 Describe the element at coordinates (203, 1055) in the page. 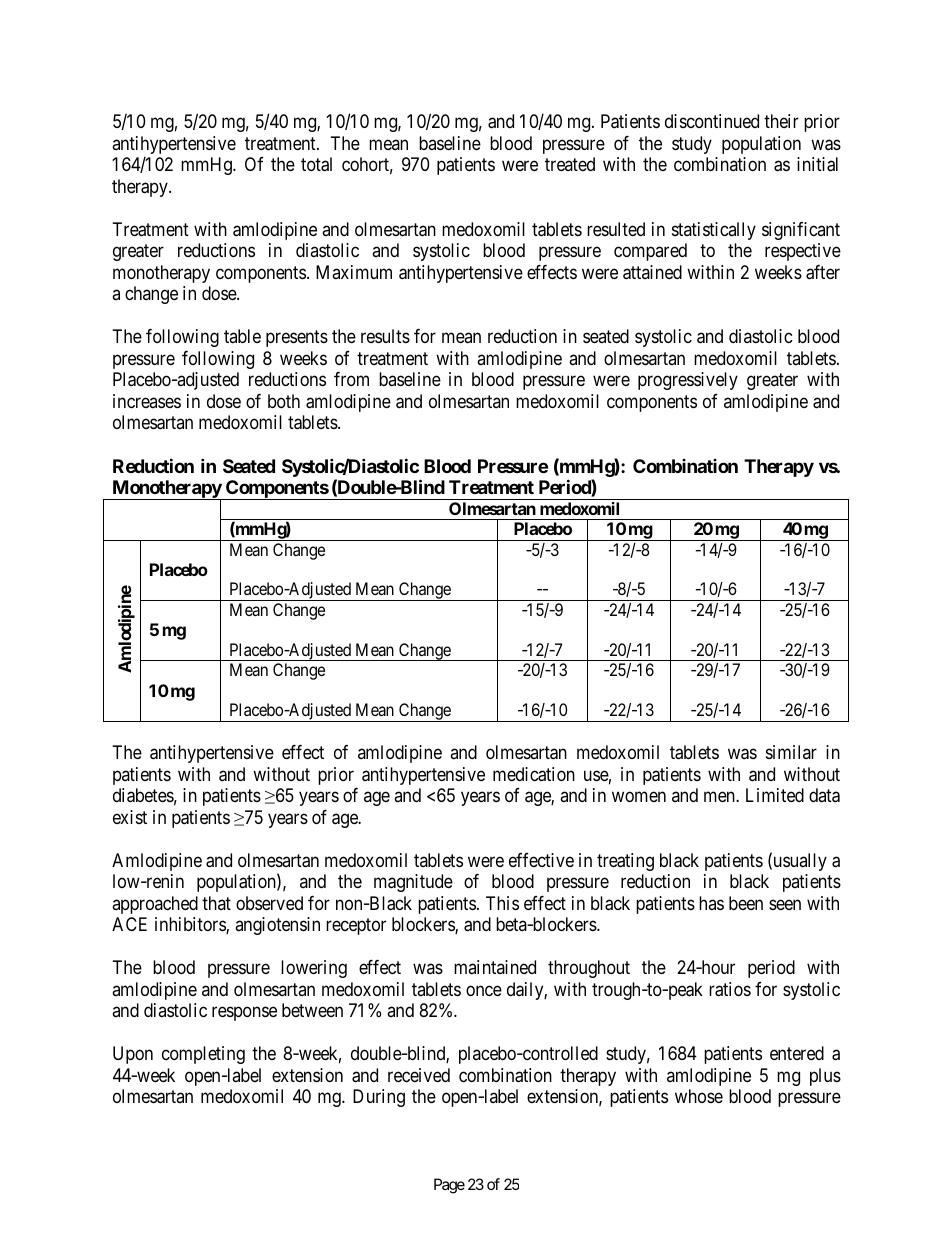

I see `completing` at that location.
